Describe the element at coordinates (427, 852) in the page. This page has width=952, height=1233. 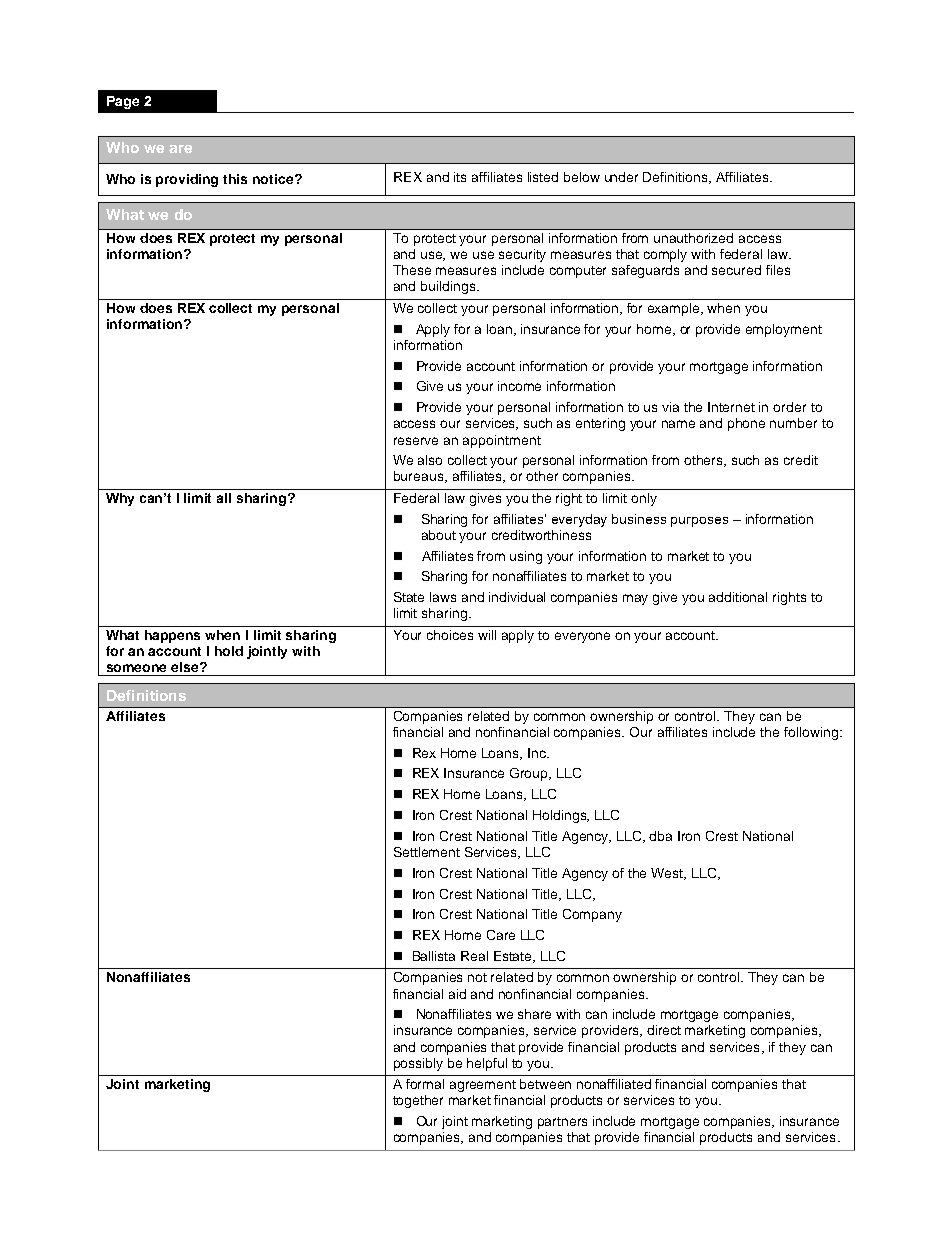
I see `Settlement` at that location.
